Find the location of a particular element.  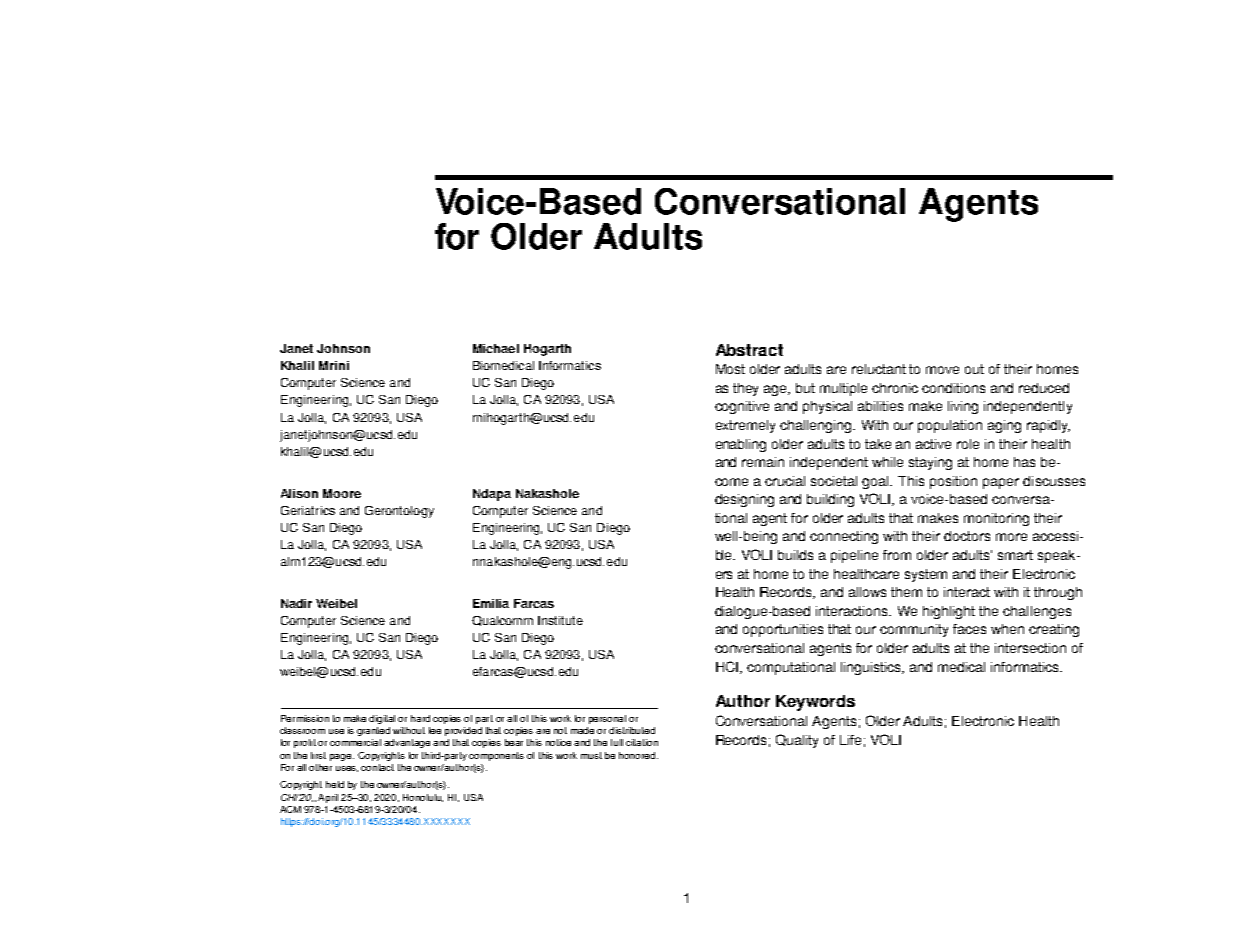

Michael is located at coordinates (496, 348).
